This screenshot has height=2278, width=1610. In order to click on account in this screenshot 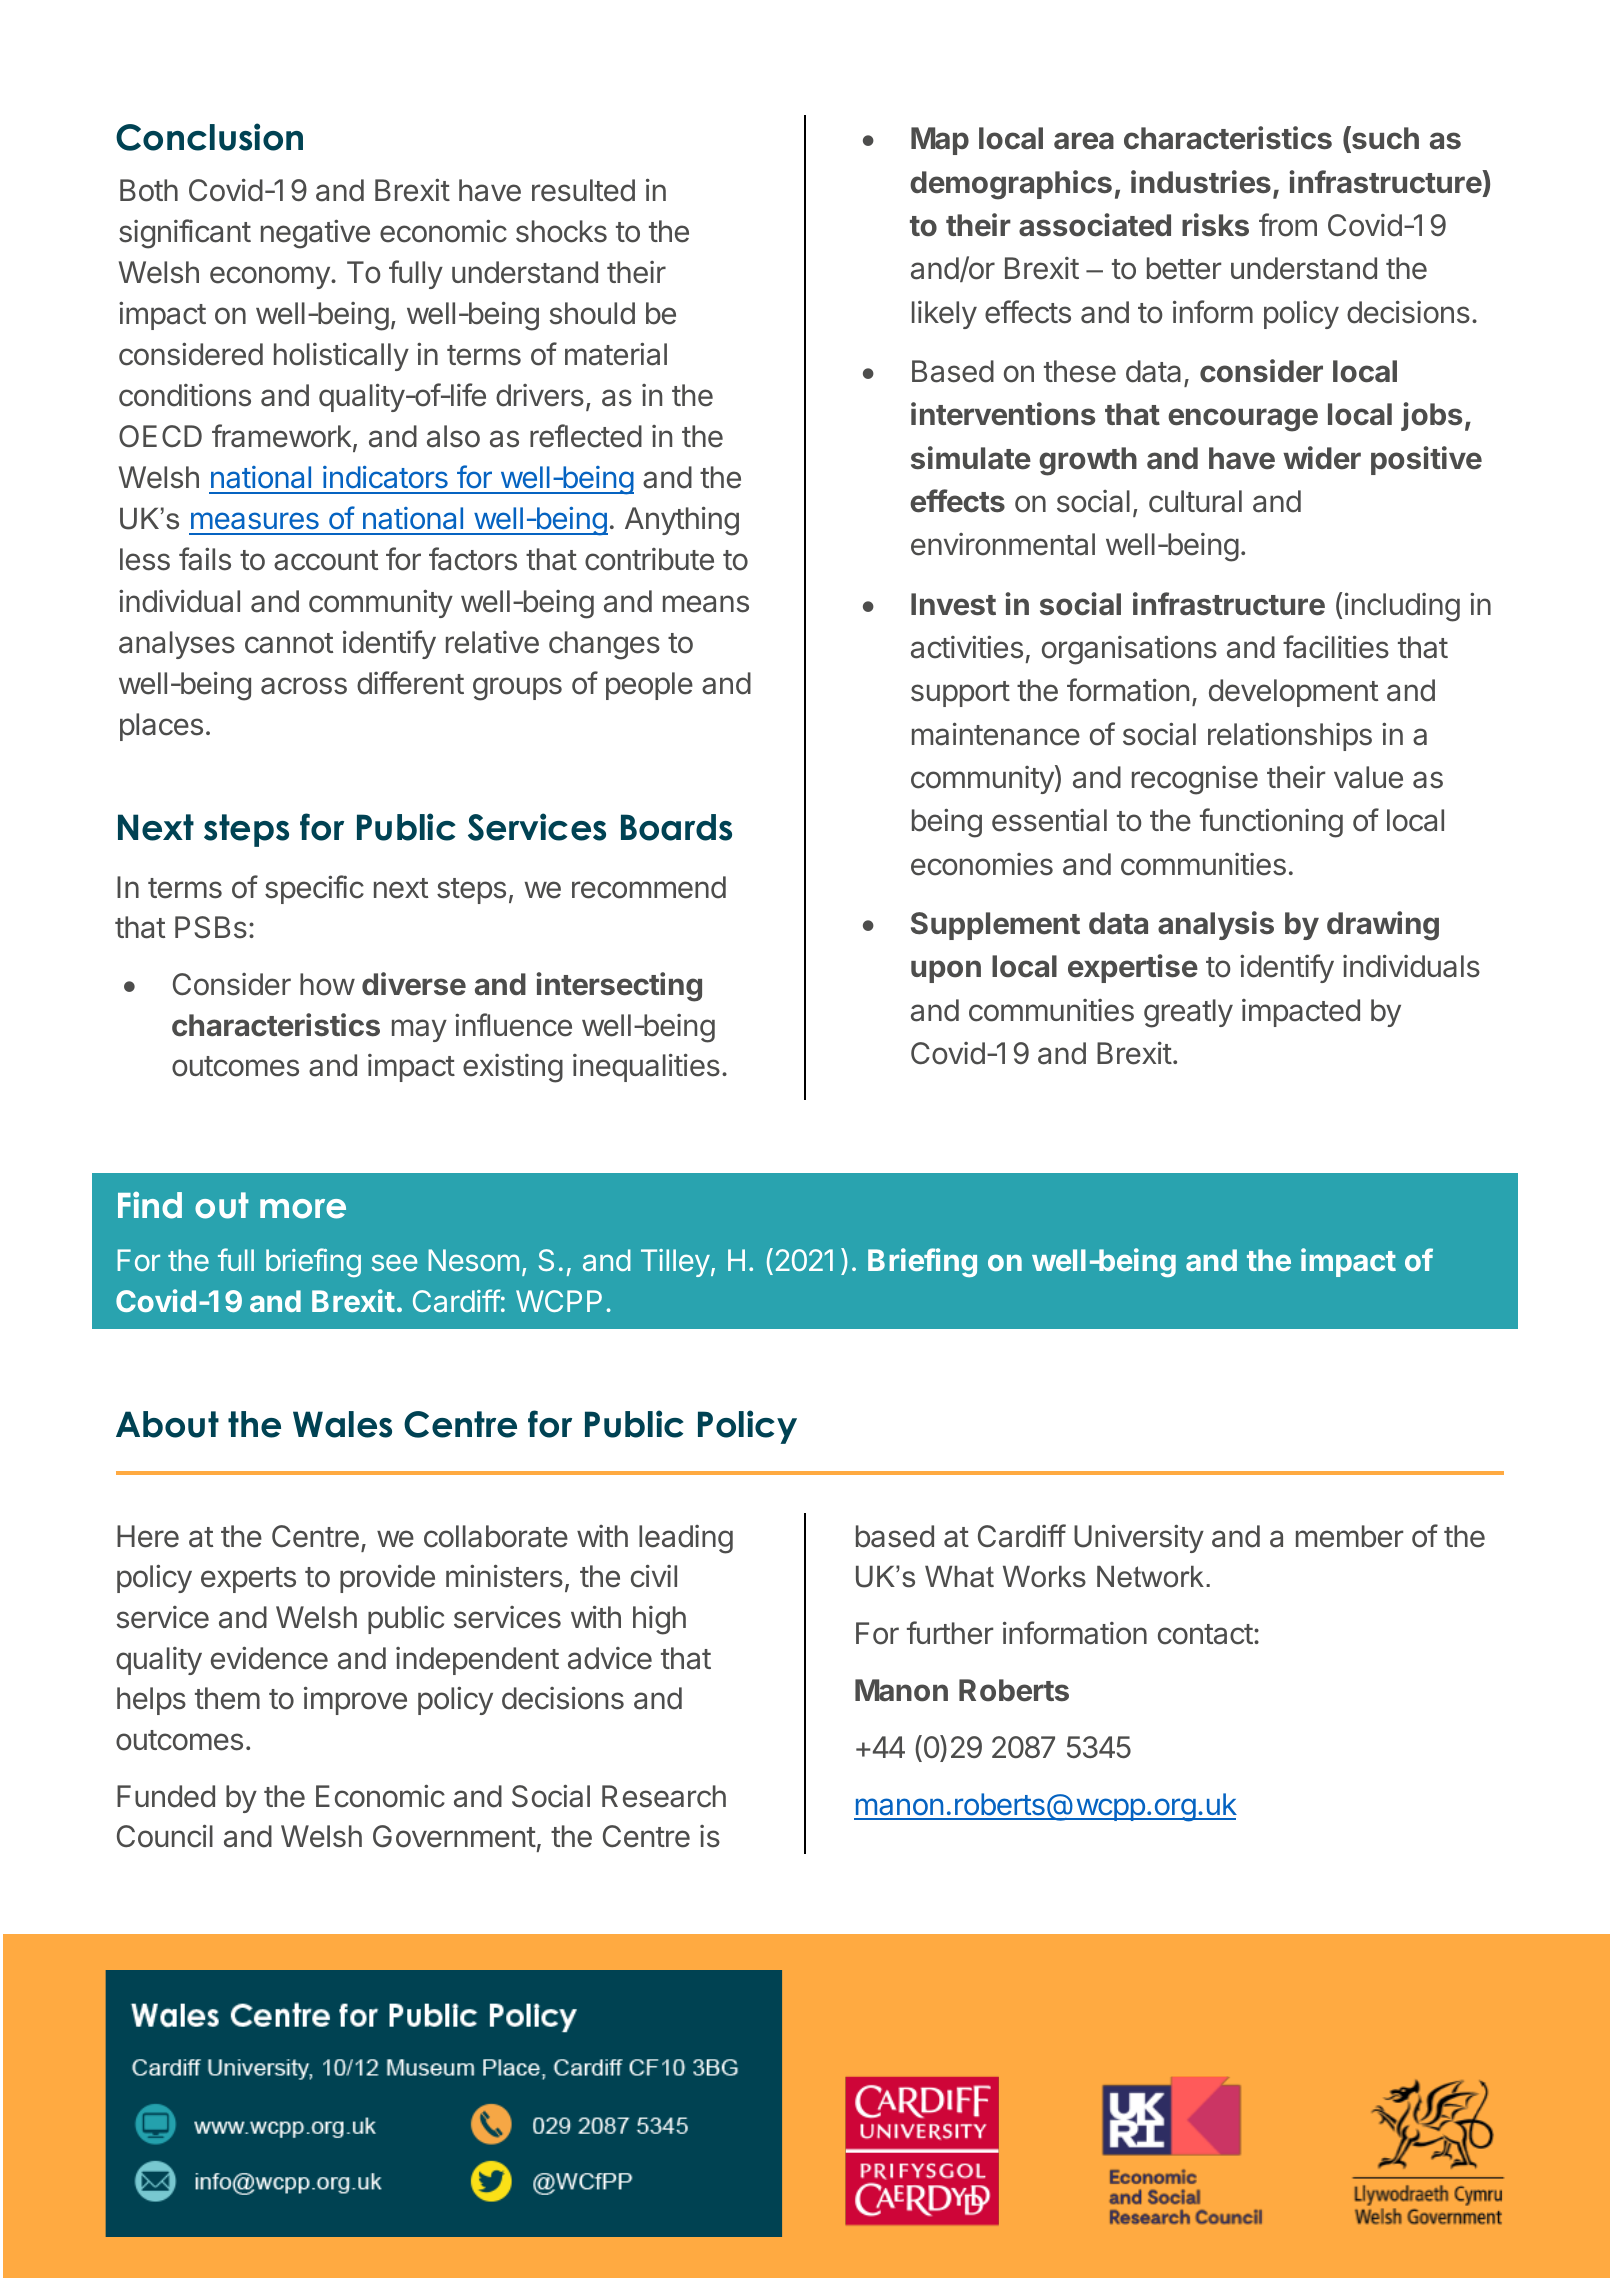, I will do `click(326, 560)`.
